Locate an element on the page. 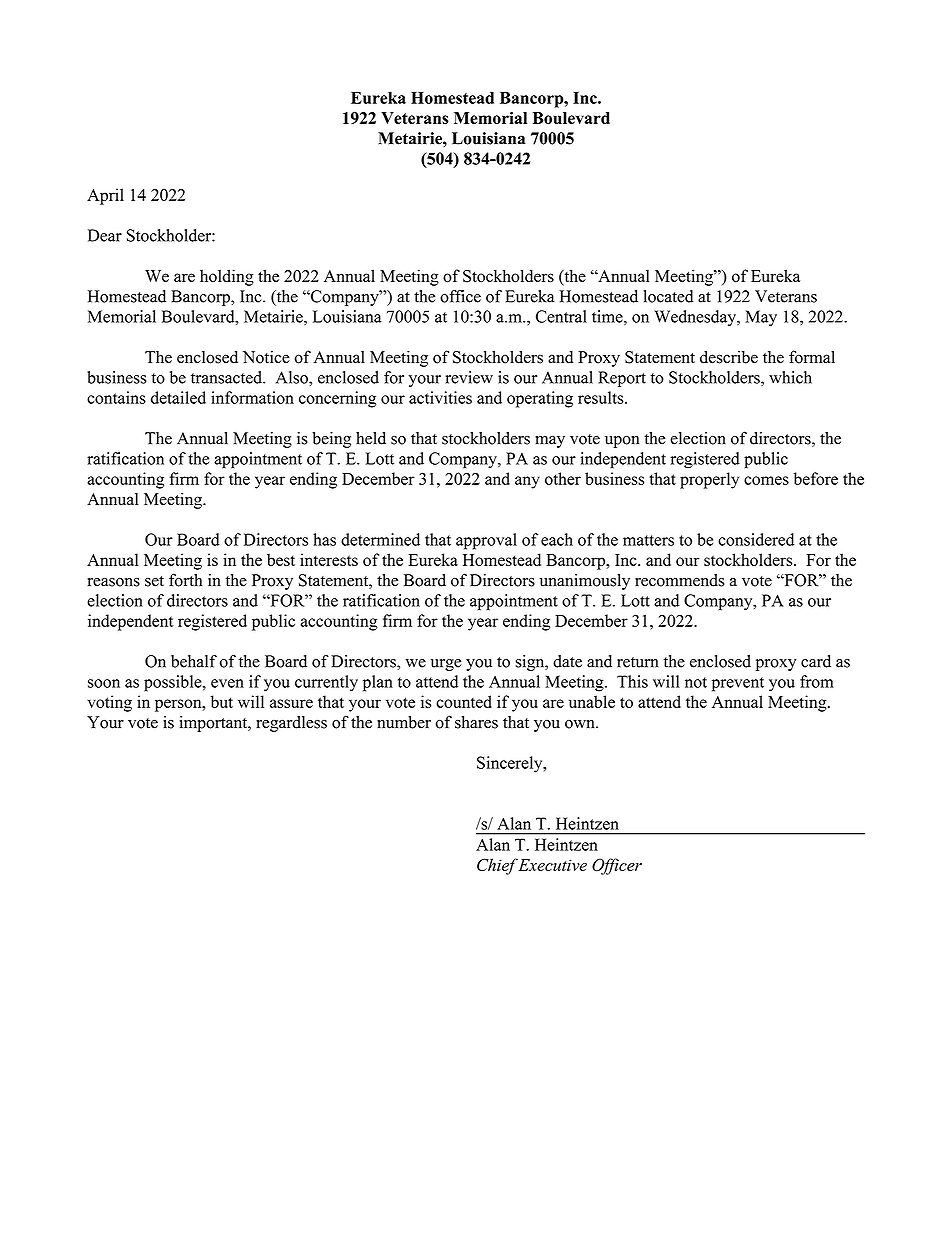 The height and width of the image is (1241, 952). regardless is located at coordinates (291, 724).
